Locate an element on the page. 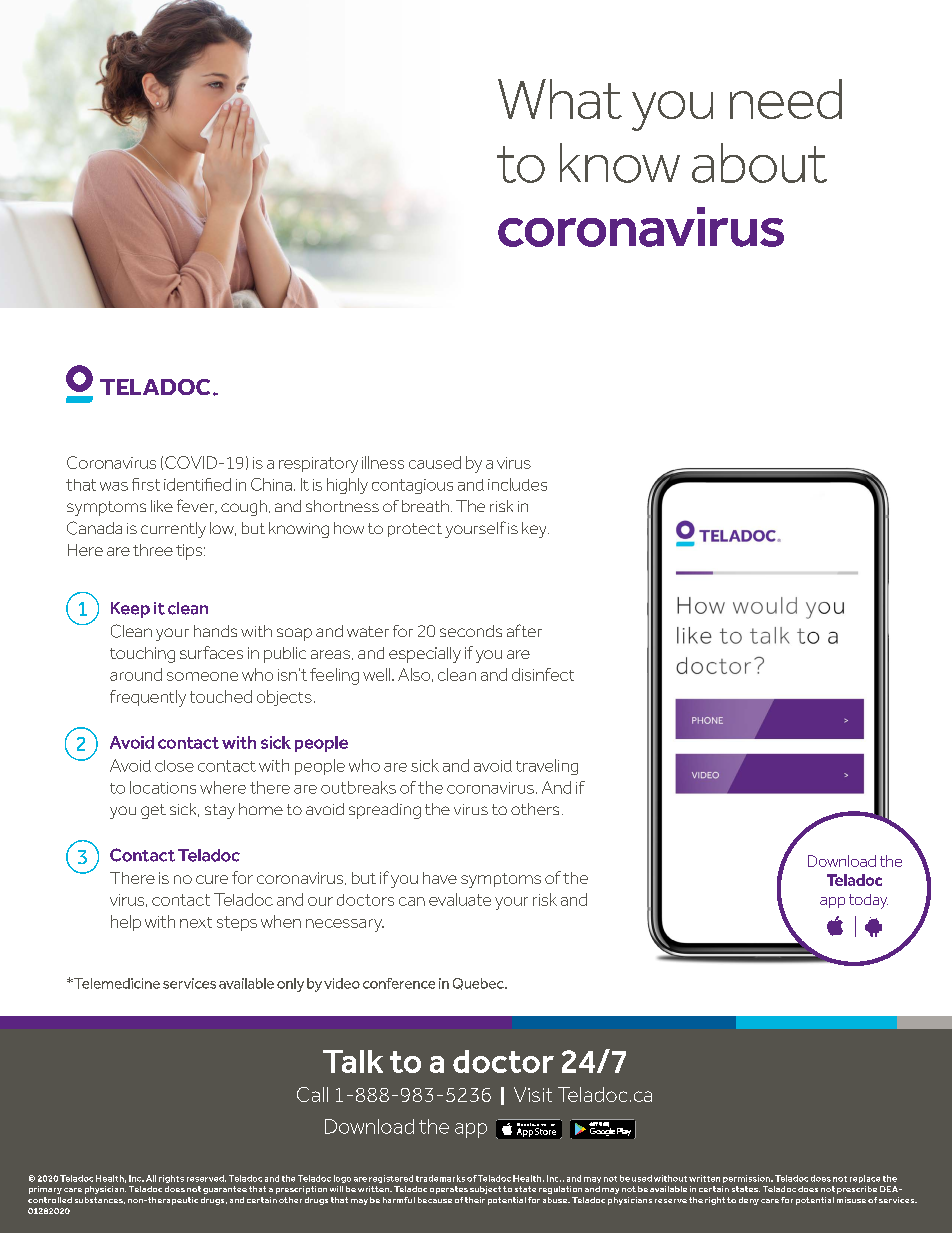 The height and width of the image is (1233, 952). deny is located at coordinates (749, 1201).
